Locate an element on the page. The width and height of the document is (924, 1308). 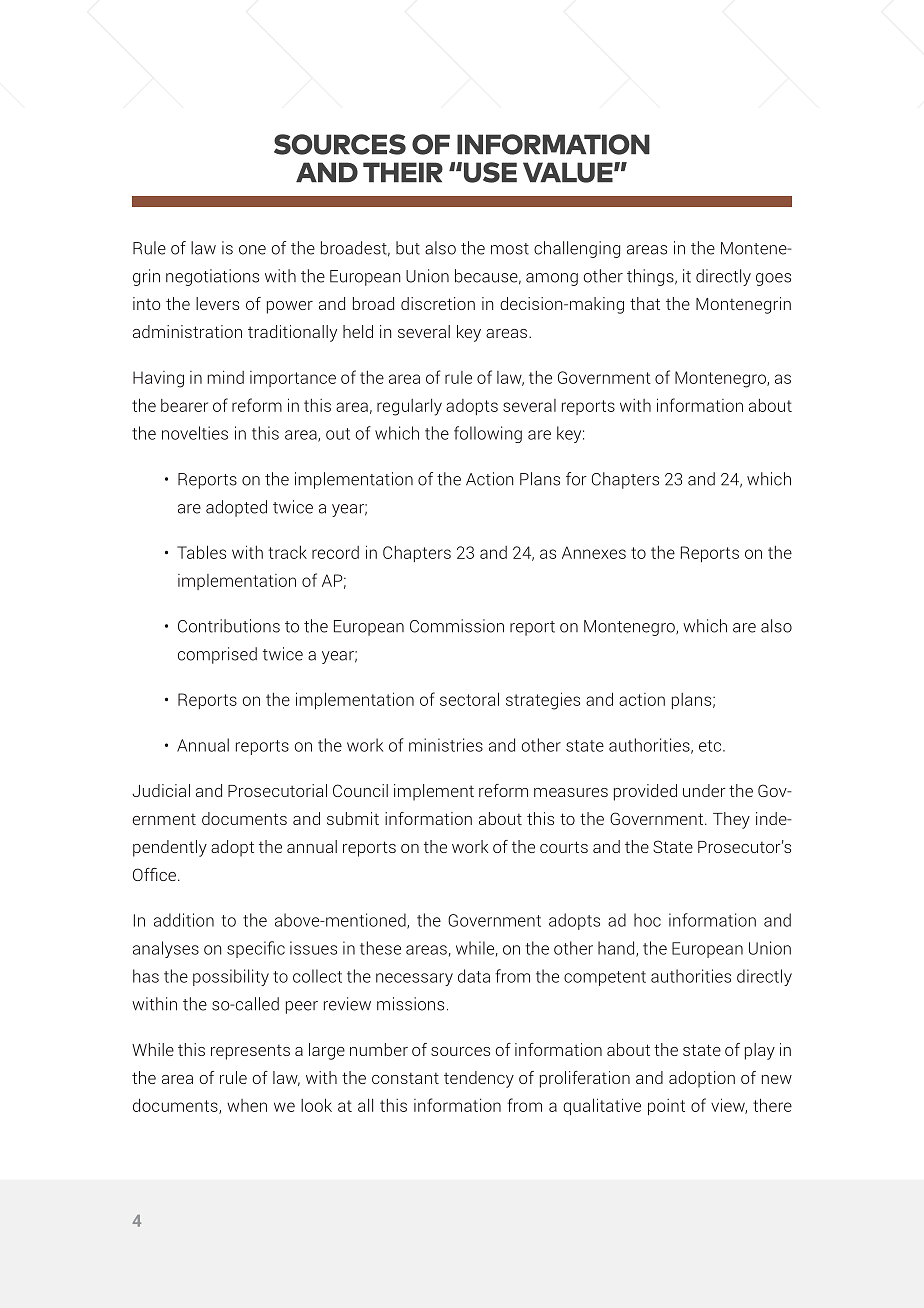
under is located at coordinates (704, 790).
